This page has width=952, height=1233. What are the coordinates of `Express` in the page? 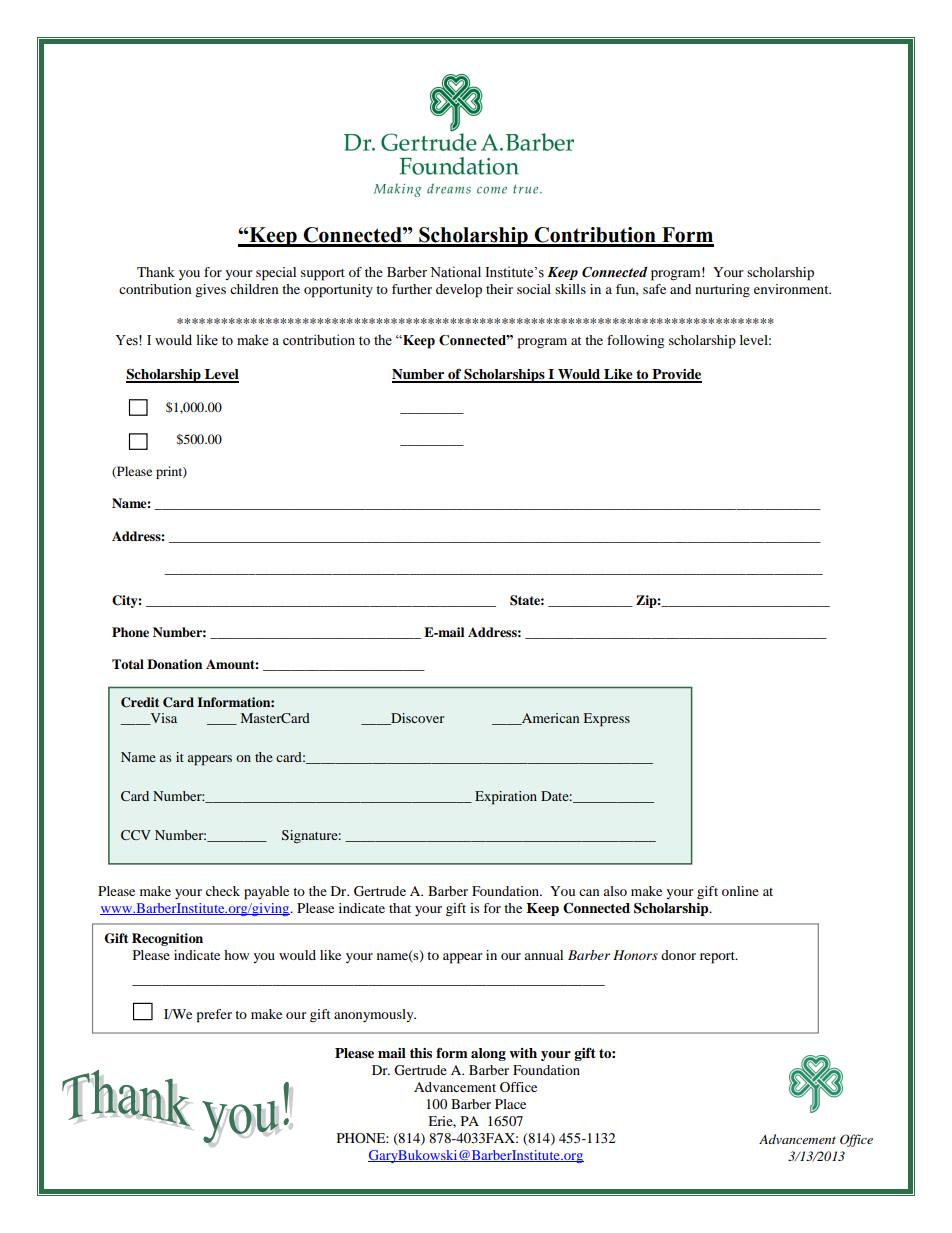 It's located at (607, 720).
